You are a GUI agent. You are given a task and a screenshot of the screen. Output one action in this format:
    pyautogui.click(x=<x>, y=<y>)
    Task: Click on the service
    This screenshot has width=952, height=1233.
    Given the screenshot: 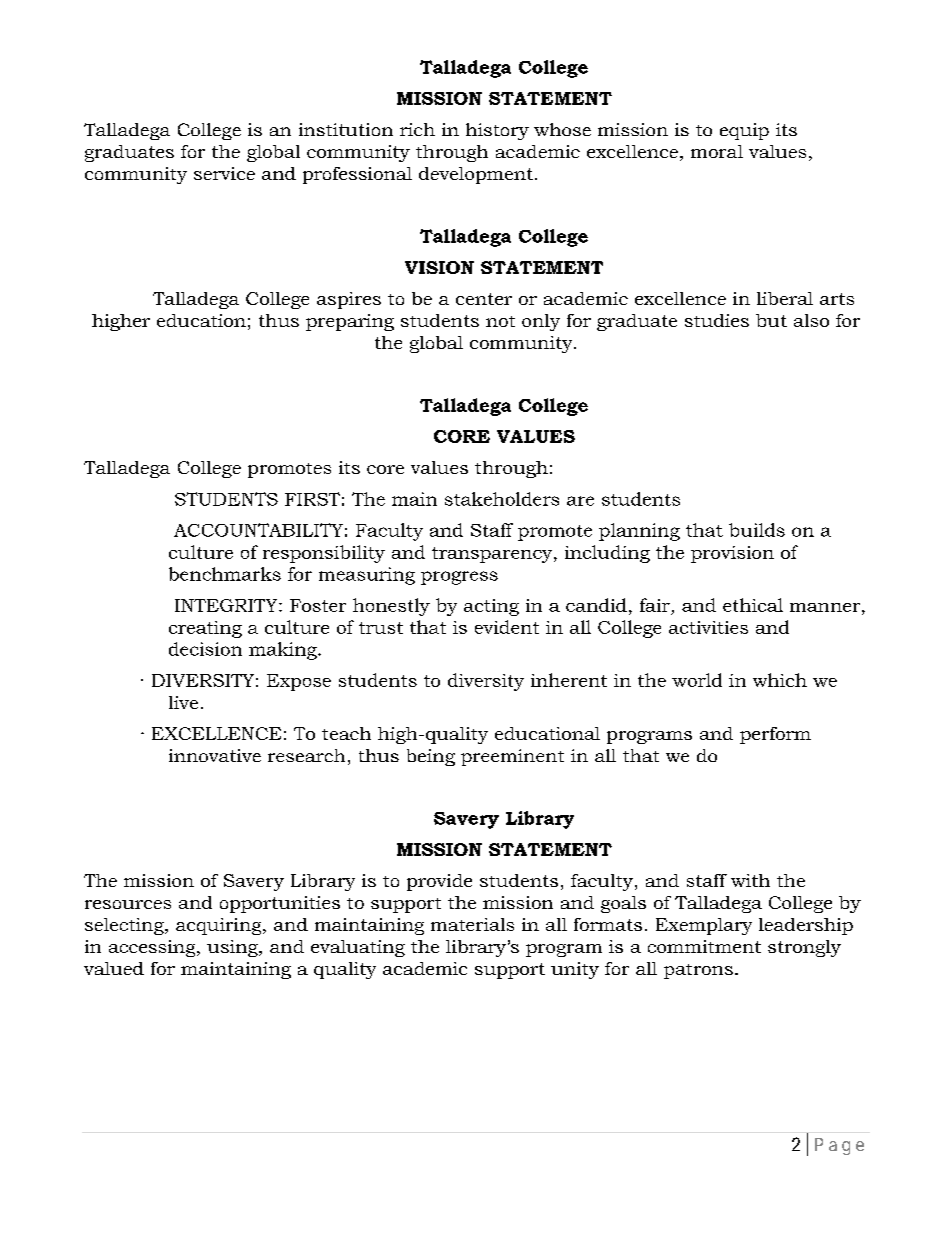 What is the action you would take?
    pyautogui.click(x=224, y=173)
